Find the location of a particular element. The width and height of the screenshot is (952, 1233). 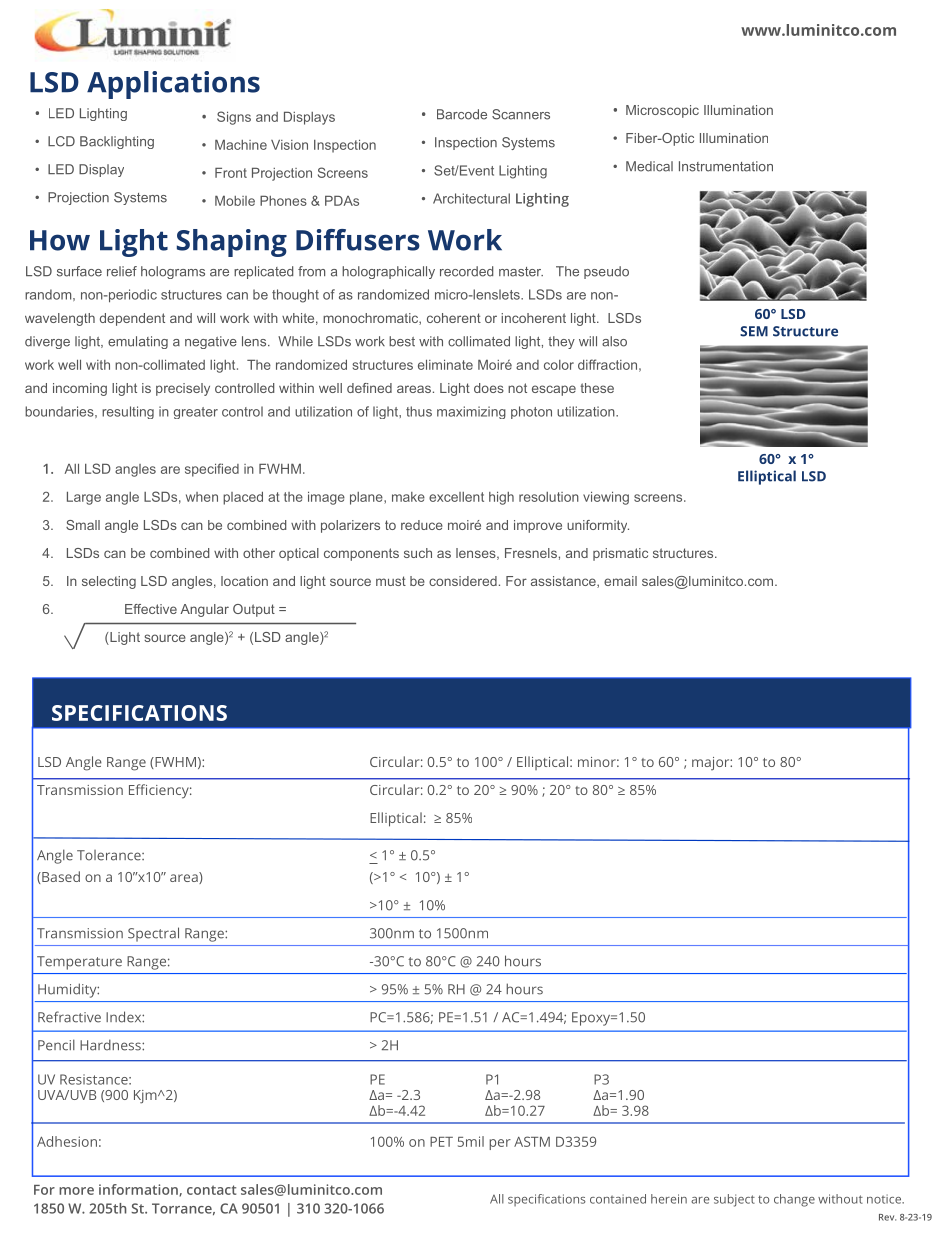

Barcode is located at coordinates (462, 114).
